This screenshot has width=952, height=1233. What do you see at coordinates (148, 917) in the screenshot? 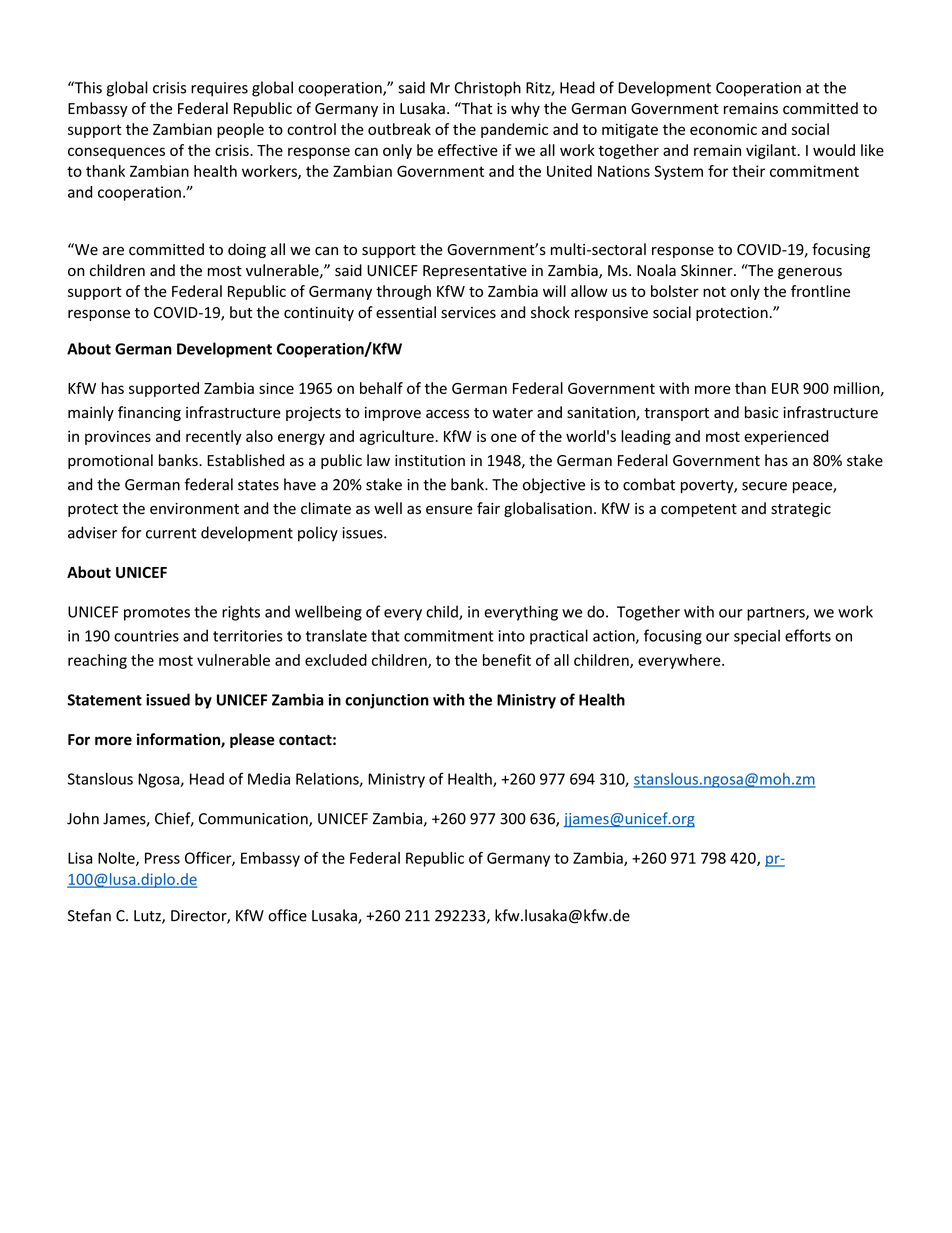
I see `Lutz` at bounding box center [148, 917].
